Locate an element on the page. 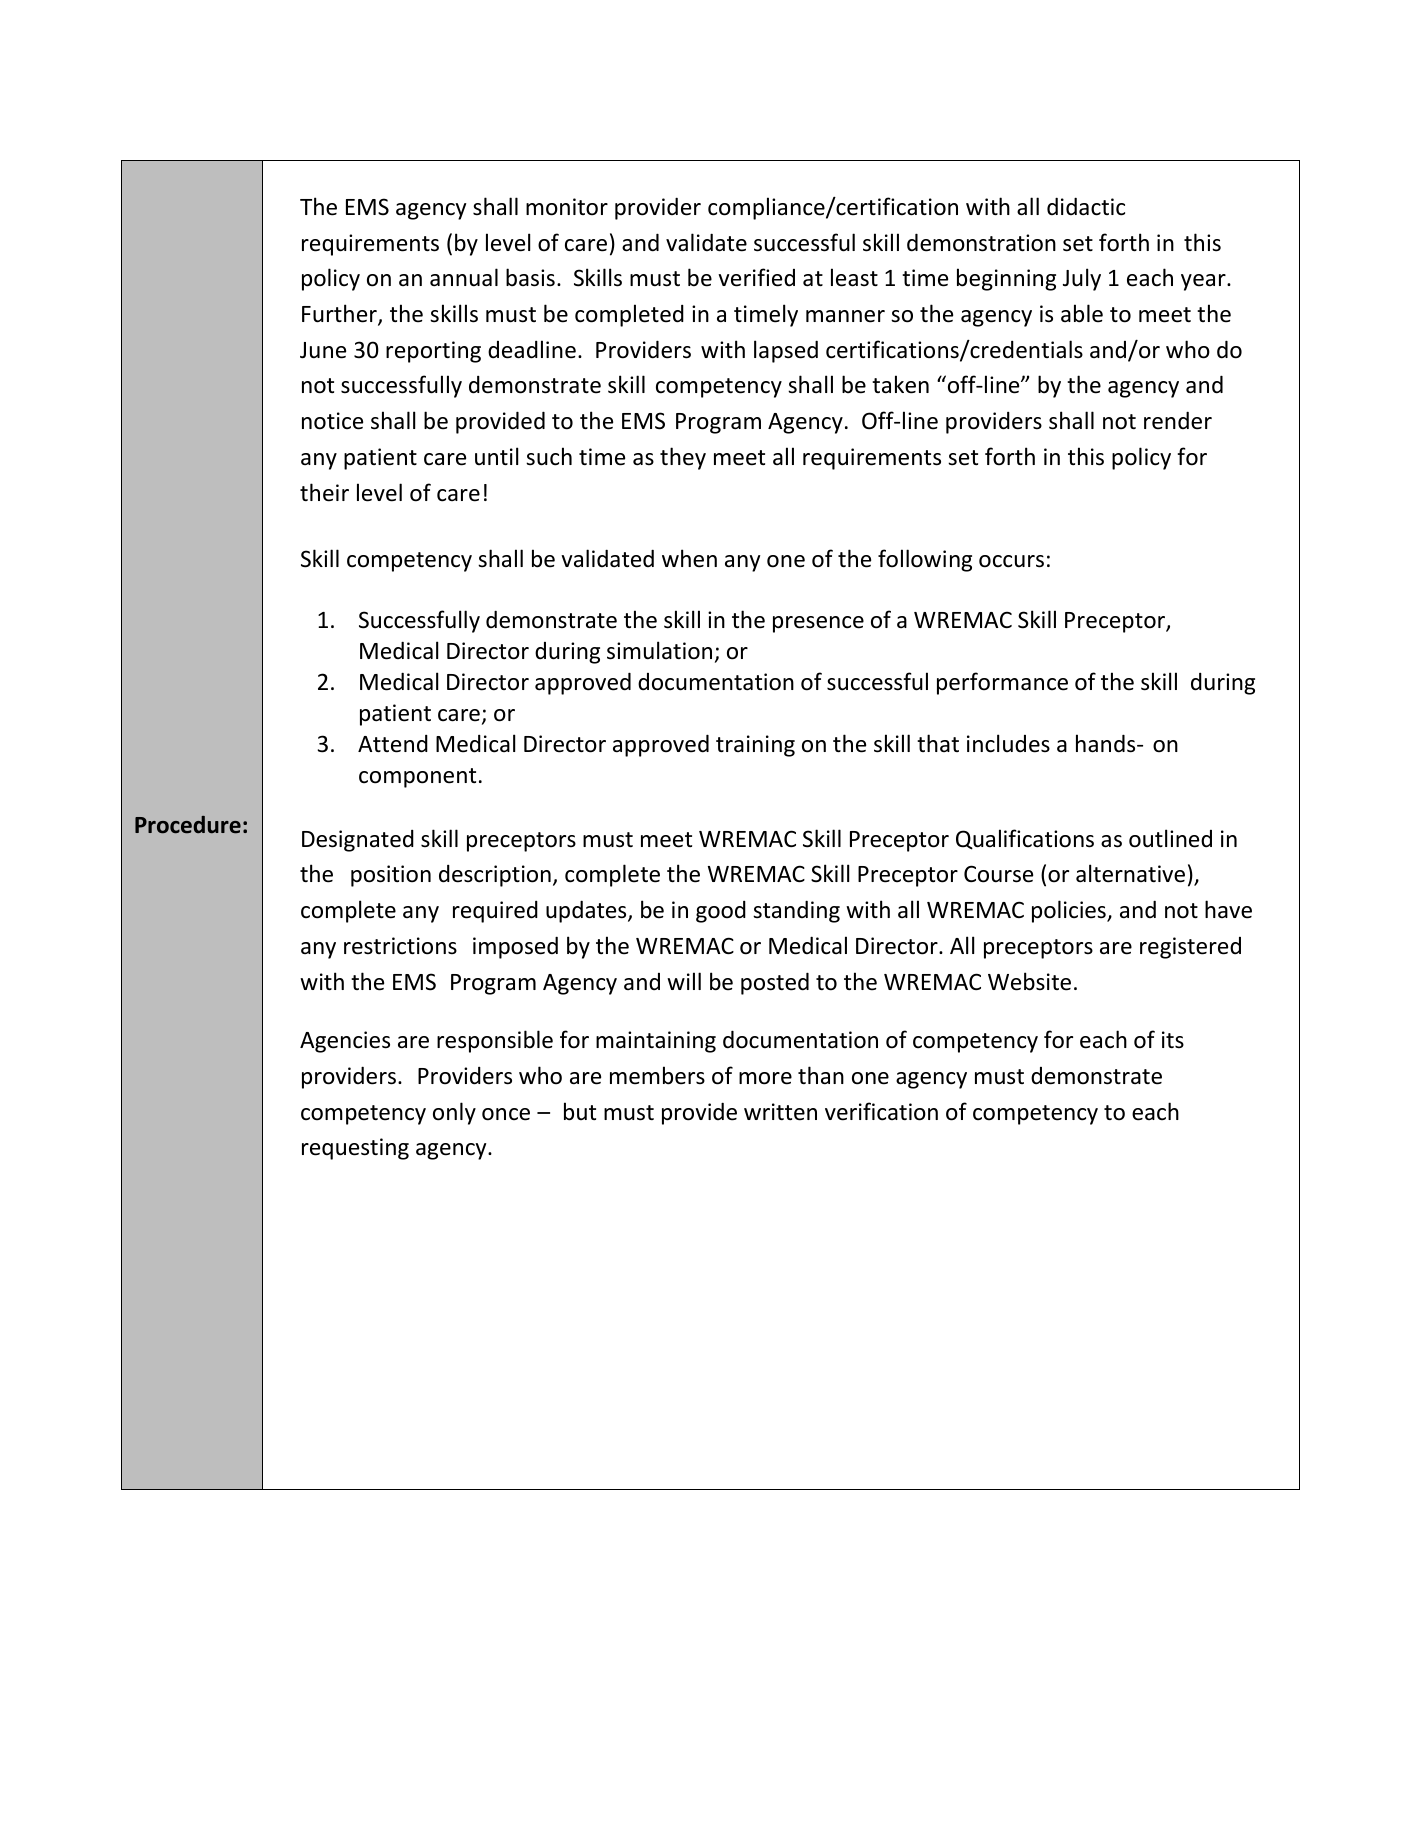 Image resolution: width=1416 pixels, height=1832 pixels. their is located at coordinates (324, 492).
